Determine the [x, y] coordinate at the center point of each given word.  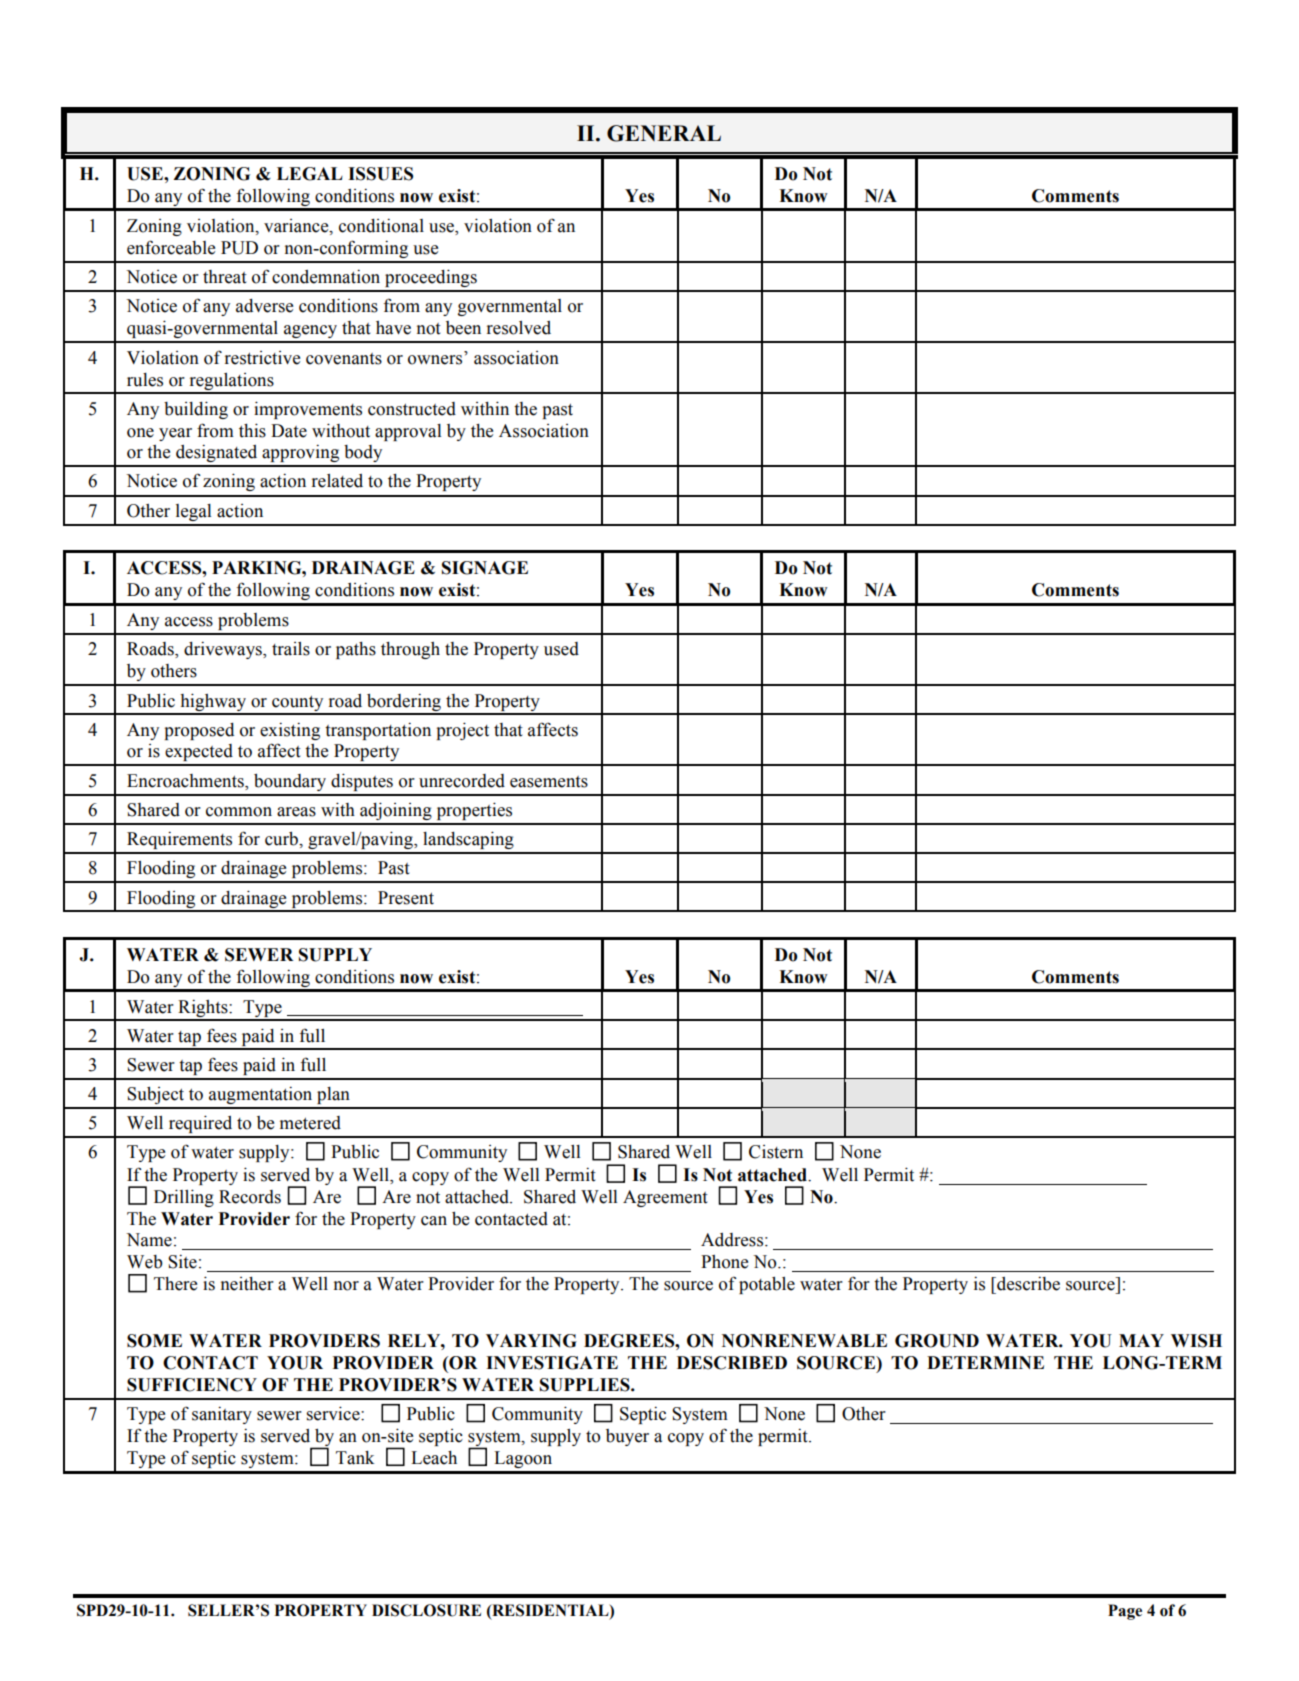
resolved [519, 328]
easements [549, 782]
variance [297, 226]
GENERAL [664, 133]
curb [282, 839]
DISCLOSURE [426, 1610]
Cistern [776, 1152]
